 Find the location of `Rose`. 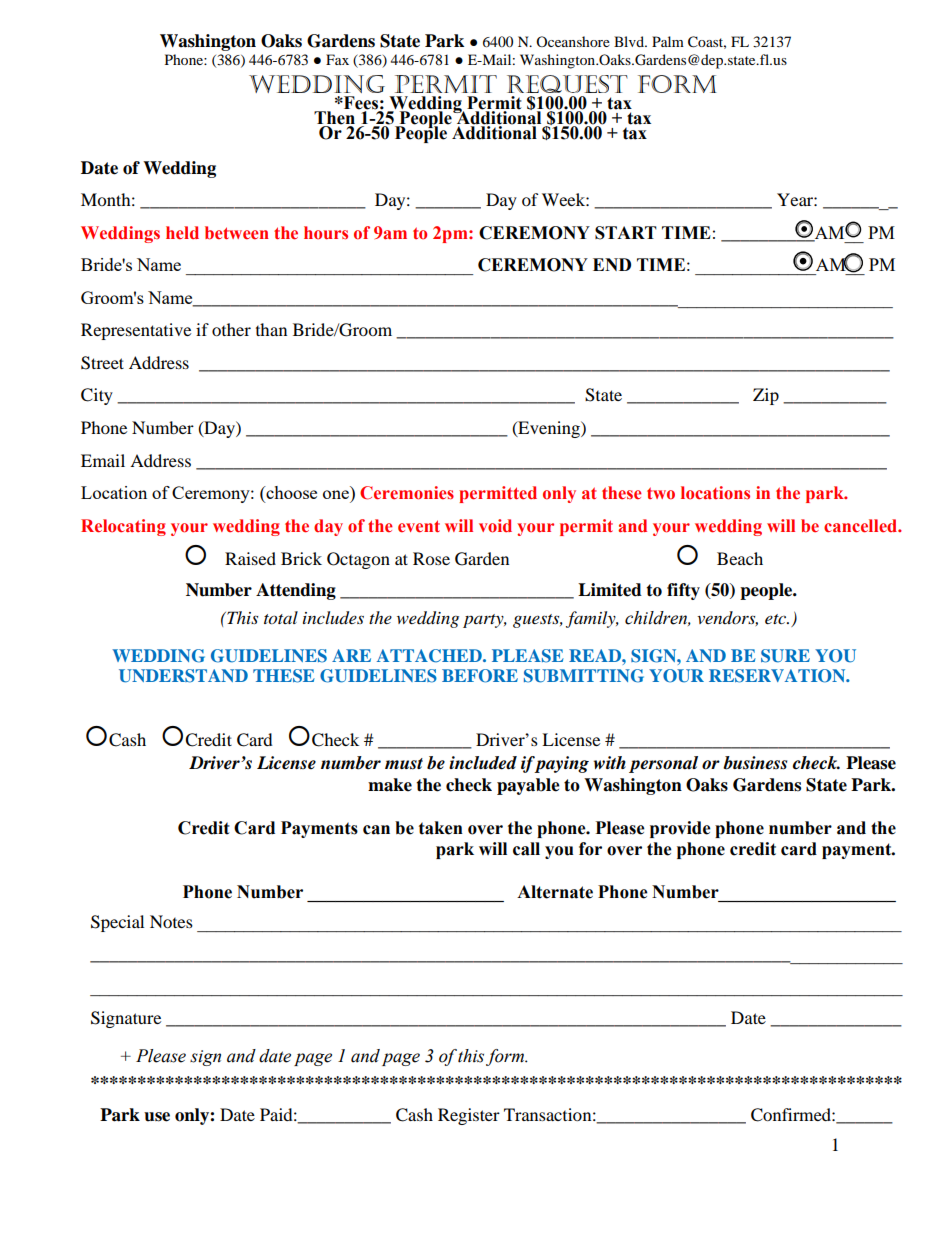

Rose is located at coordinates (431, 558).
